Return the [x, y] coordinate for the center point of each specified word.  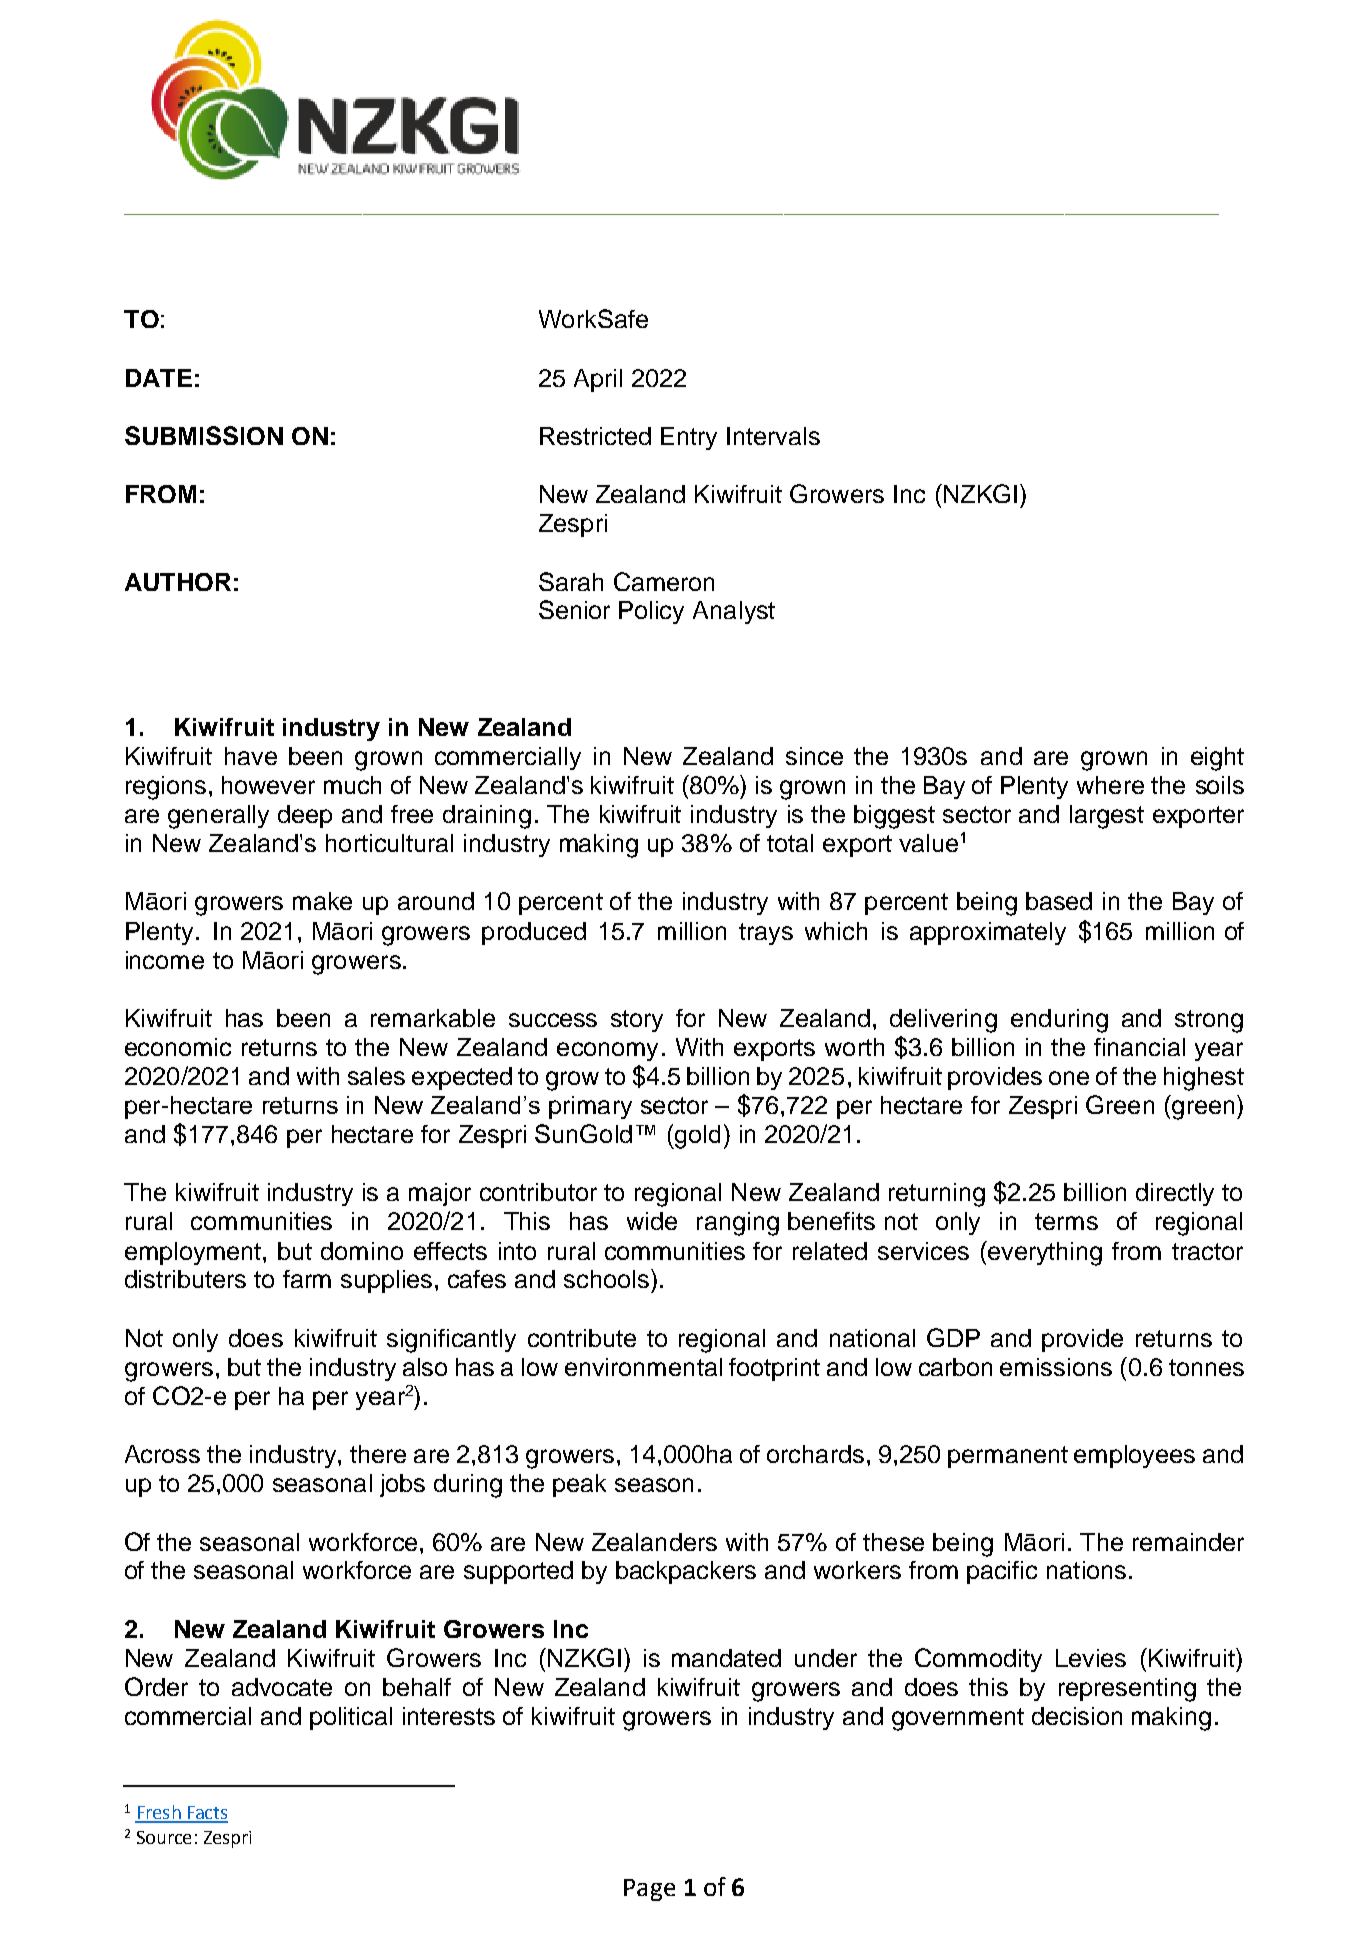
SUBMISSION [204, 435]
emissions [1056, 1367]
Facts [206, 1814]
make [322, 901]
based [1059, 901]
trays [766, 934]
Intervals [773, 436]
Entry [689, 438]
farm [307, 1279]
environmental [643, 1367]
